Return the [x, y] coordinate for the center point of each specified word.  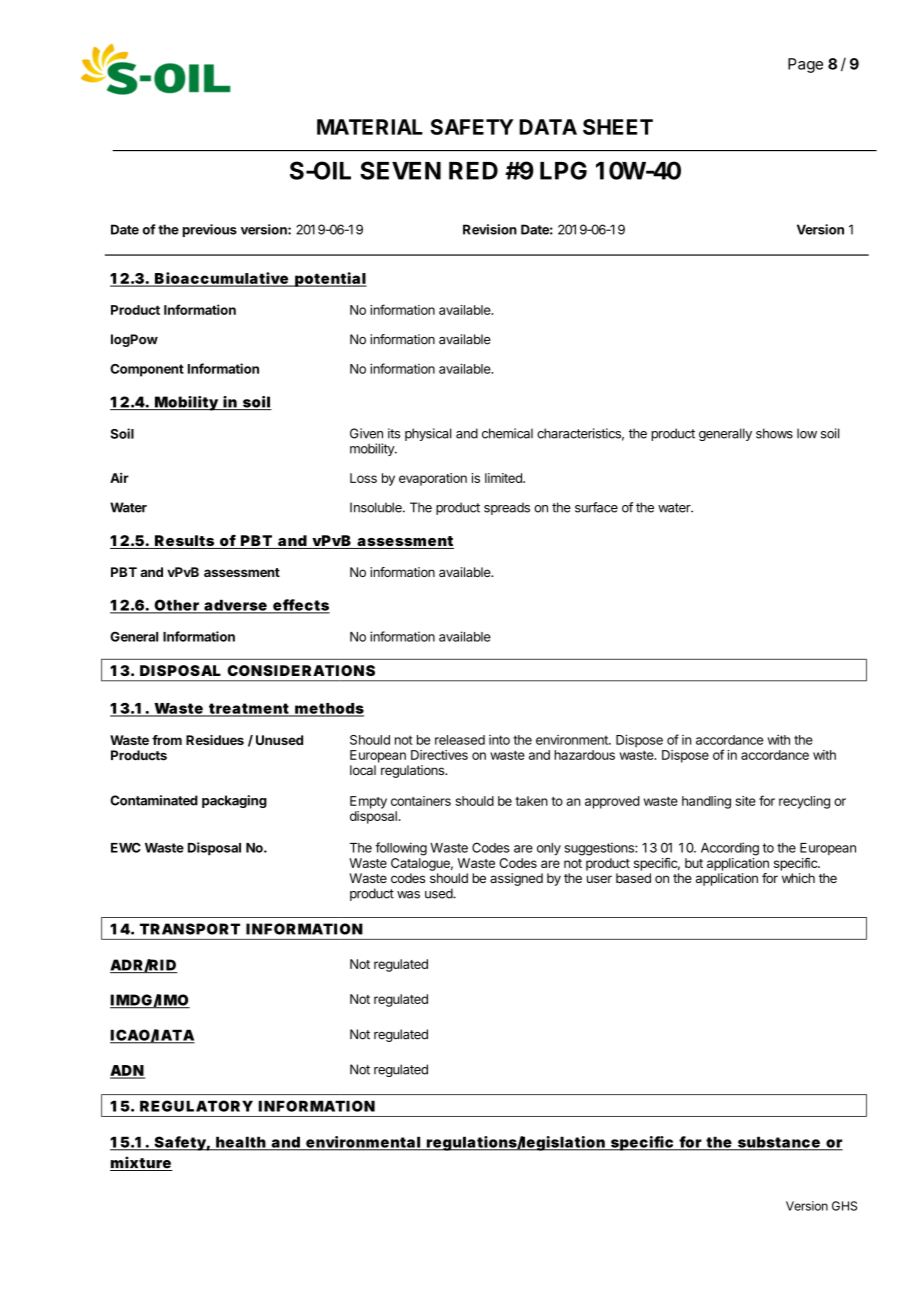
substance [780, 1143]
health [242, 1143]
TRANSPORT [190, 929]
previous [210, 230]
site [745, 801]
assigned [516, 879]
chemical [507, 433]
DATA [548, 127]
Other [177, 606]
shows [774, 433]
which [798, 878]
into [499, 740]
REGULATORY [196, 1106]
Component [147, 370]
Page [805, 65]
